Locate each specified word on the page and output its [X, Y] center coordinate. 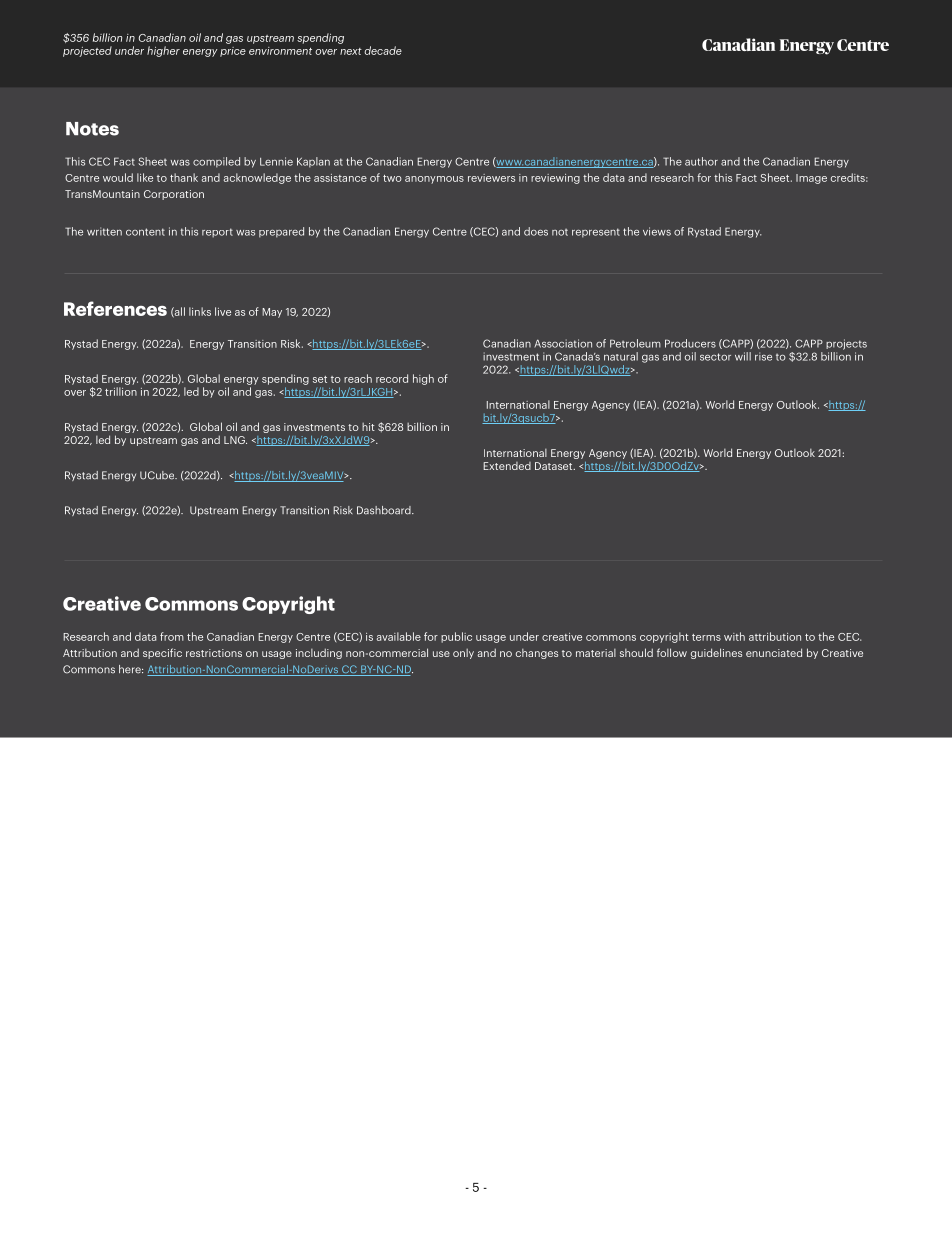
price [233, 52]
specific [162, 653]
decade [383, 50]
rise [763, 356]
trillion [121, 391]
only [463, 654]
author [701, 161]
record [392, 378]
